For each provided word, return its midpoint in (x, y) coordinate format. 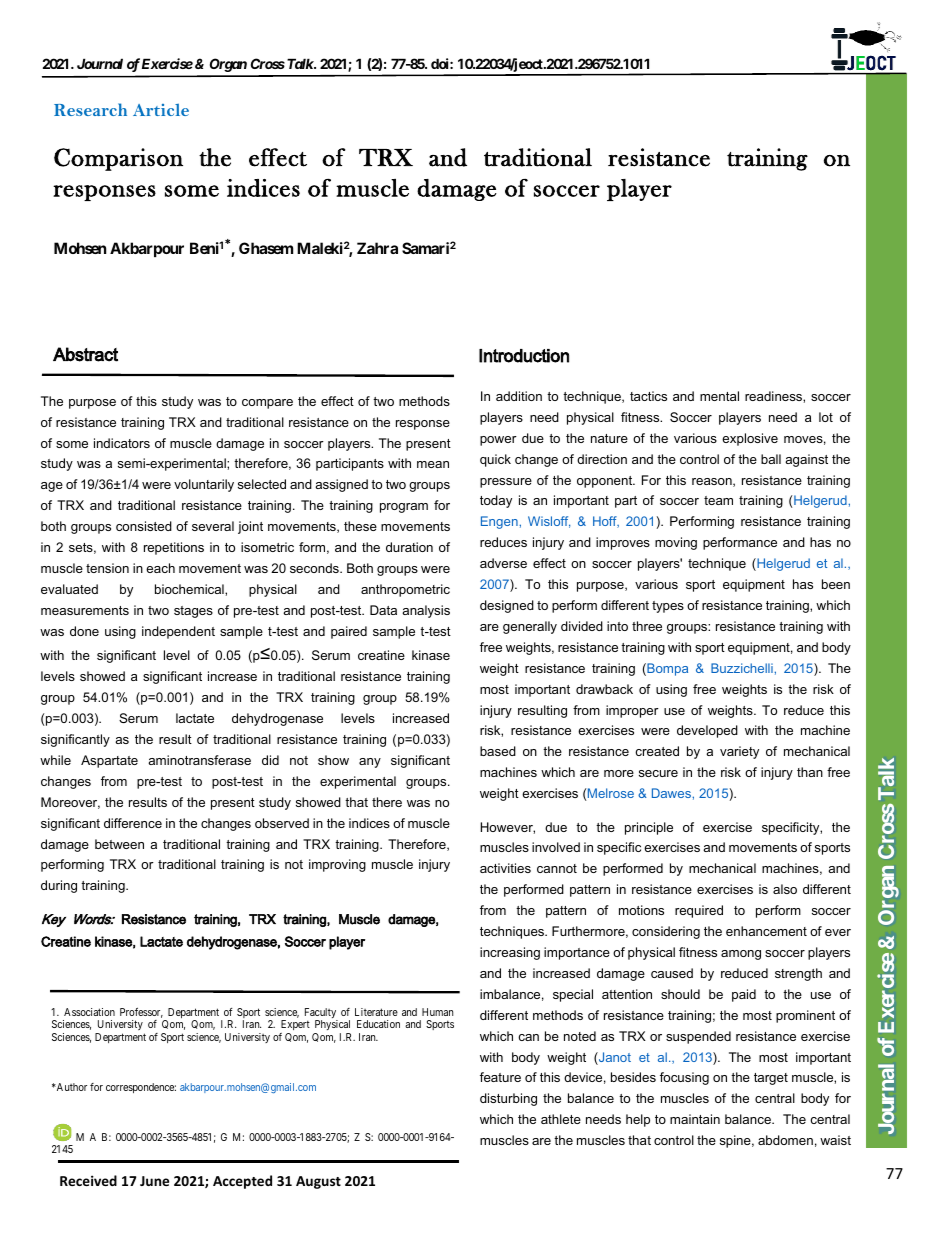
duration (409, 547)
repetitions (174, 548)
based (498, 751)
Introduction (524, 356)
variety (739, 752)
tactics (648, 396)
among (741, 955)
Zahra (377, 248)
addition (519, 396)
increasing (510, 953)
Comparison (118, 159)
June (154, 1181)
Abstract (85, 354)
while (55, 760)
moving (676, 543)
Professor (141, 1013)
